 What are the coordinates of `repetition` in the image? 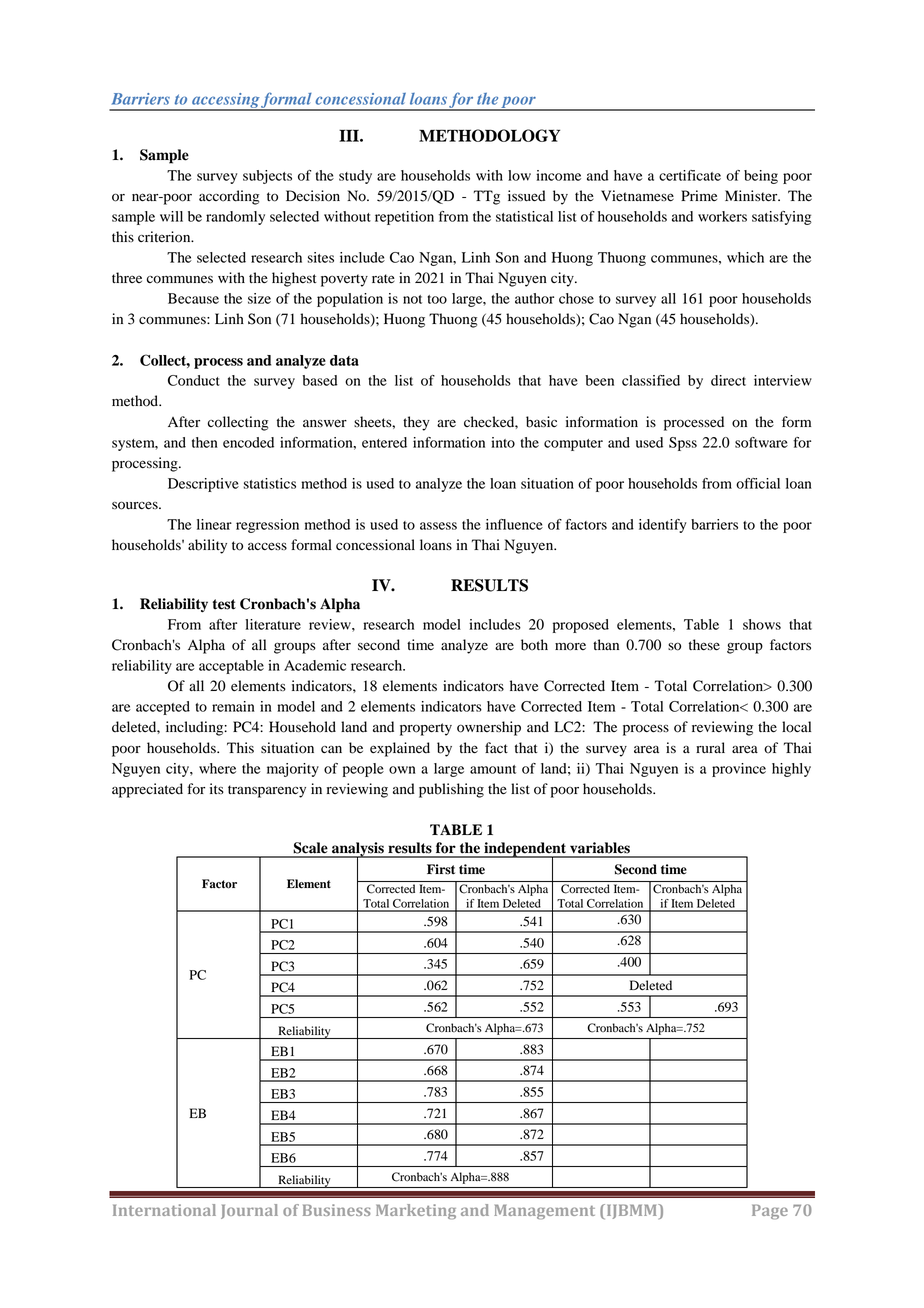 It's located at (404, 218).
